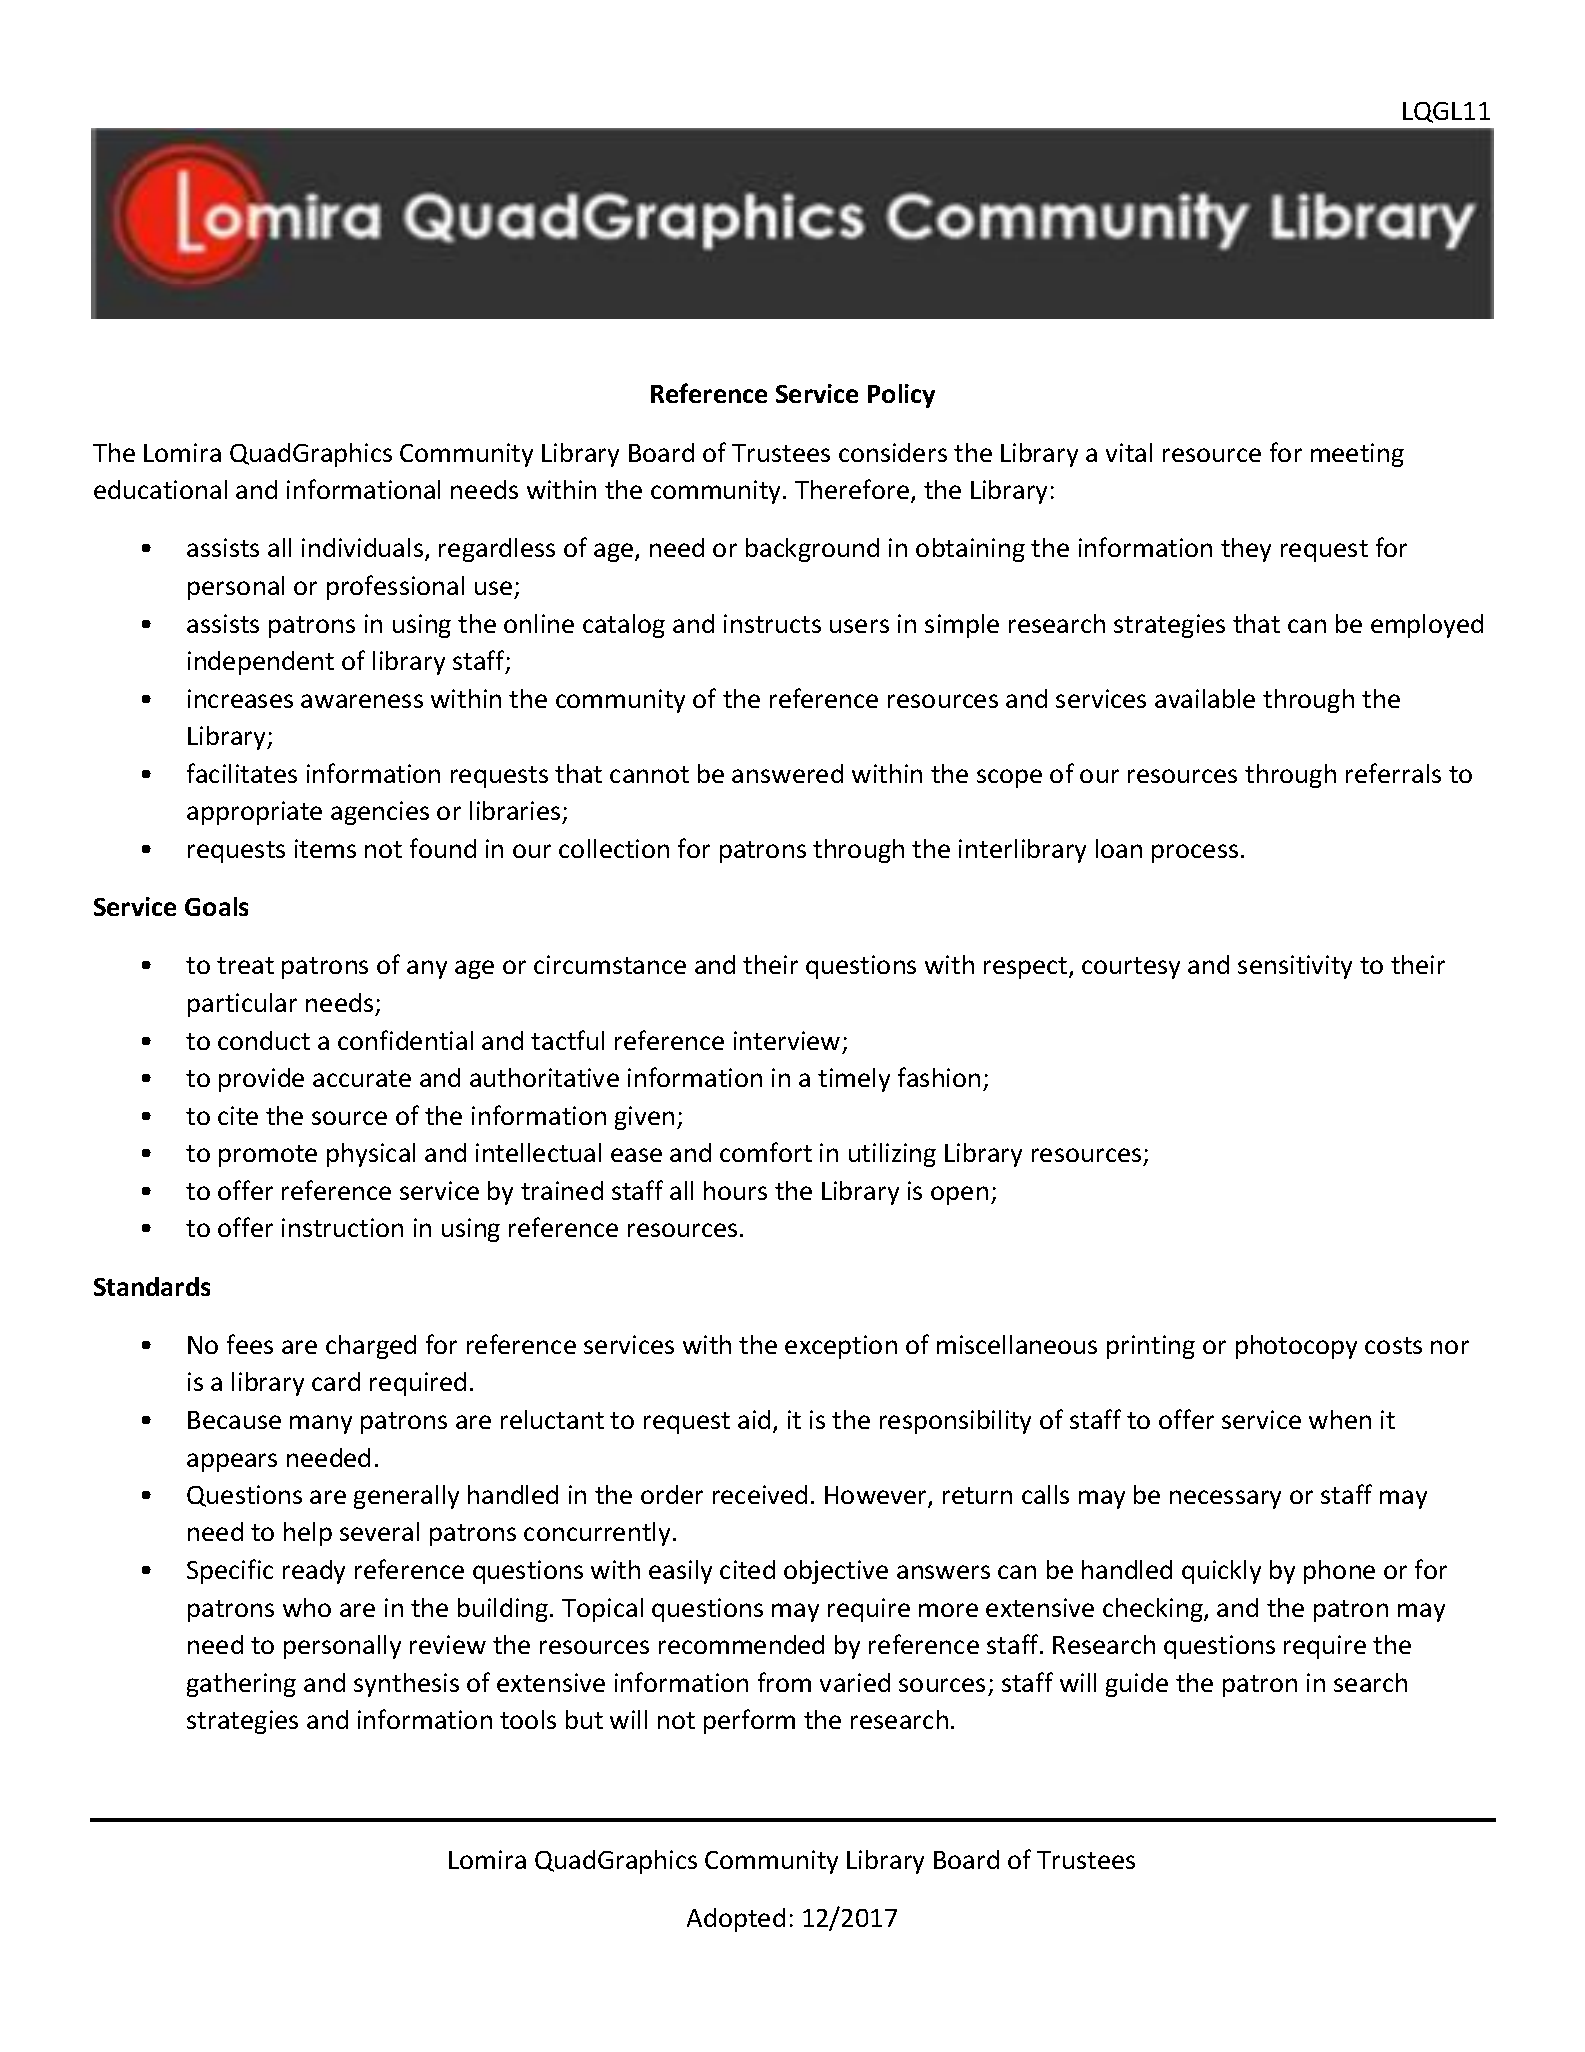 The image size is (1585, 2052). Describe the element at coordinates (1340, 1419) in the screenshot. I see `when` at that location.
